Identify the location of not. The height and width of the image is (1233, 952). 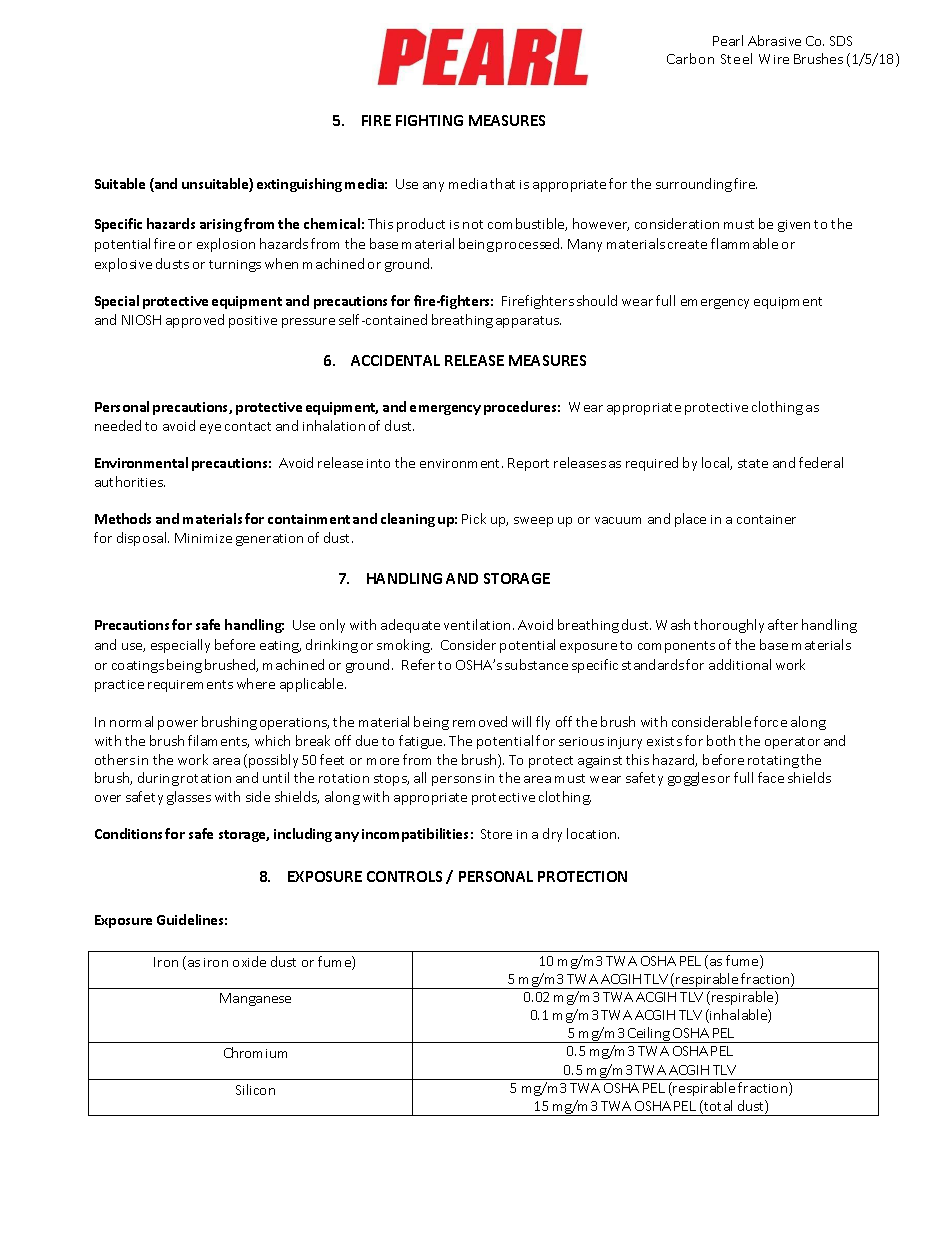
(473, 224).
